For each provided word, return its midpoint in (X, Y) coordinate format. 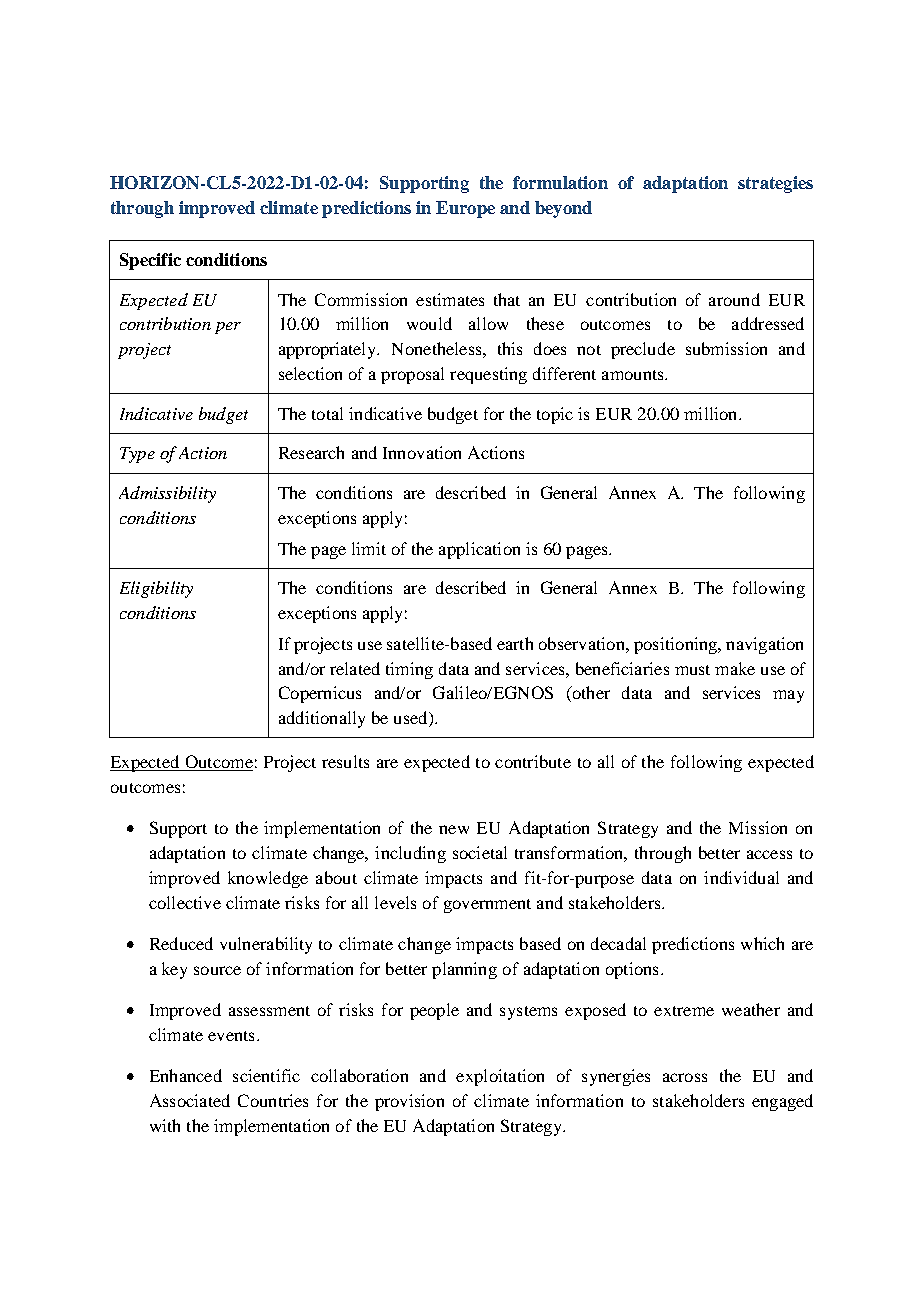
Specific (150, 261)
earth (515, 643)
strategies (775, 184)
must (692, 670)
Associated (190, 1100)
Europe (465, 209)
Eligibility (156, 589)
